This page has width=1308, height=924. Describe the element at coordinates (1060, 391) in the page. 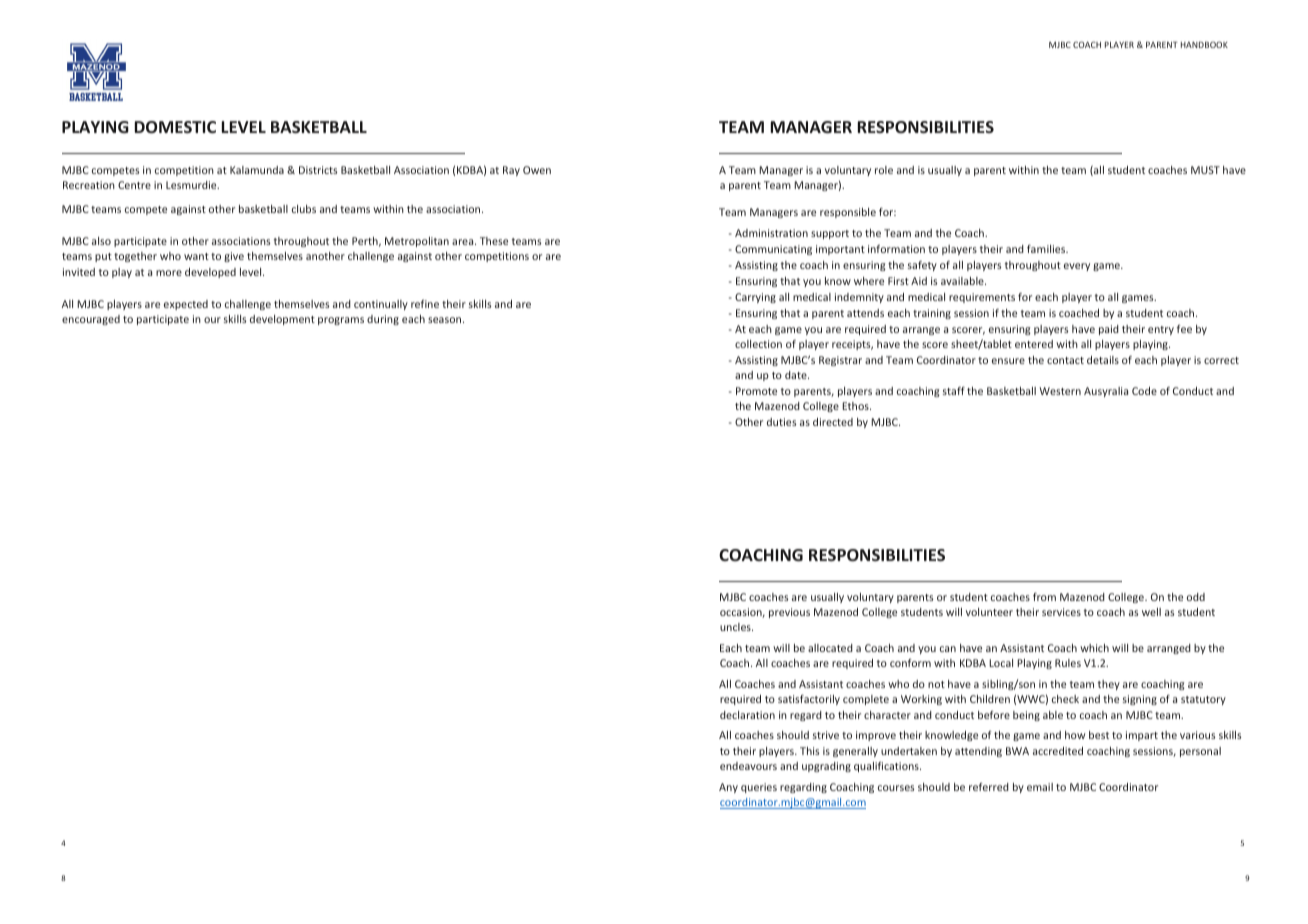

I see `Western` at that location.
